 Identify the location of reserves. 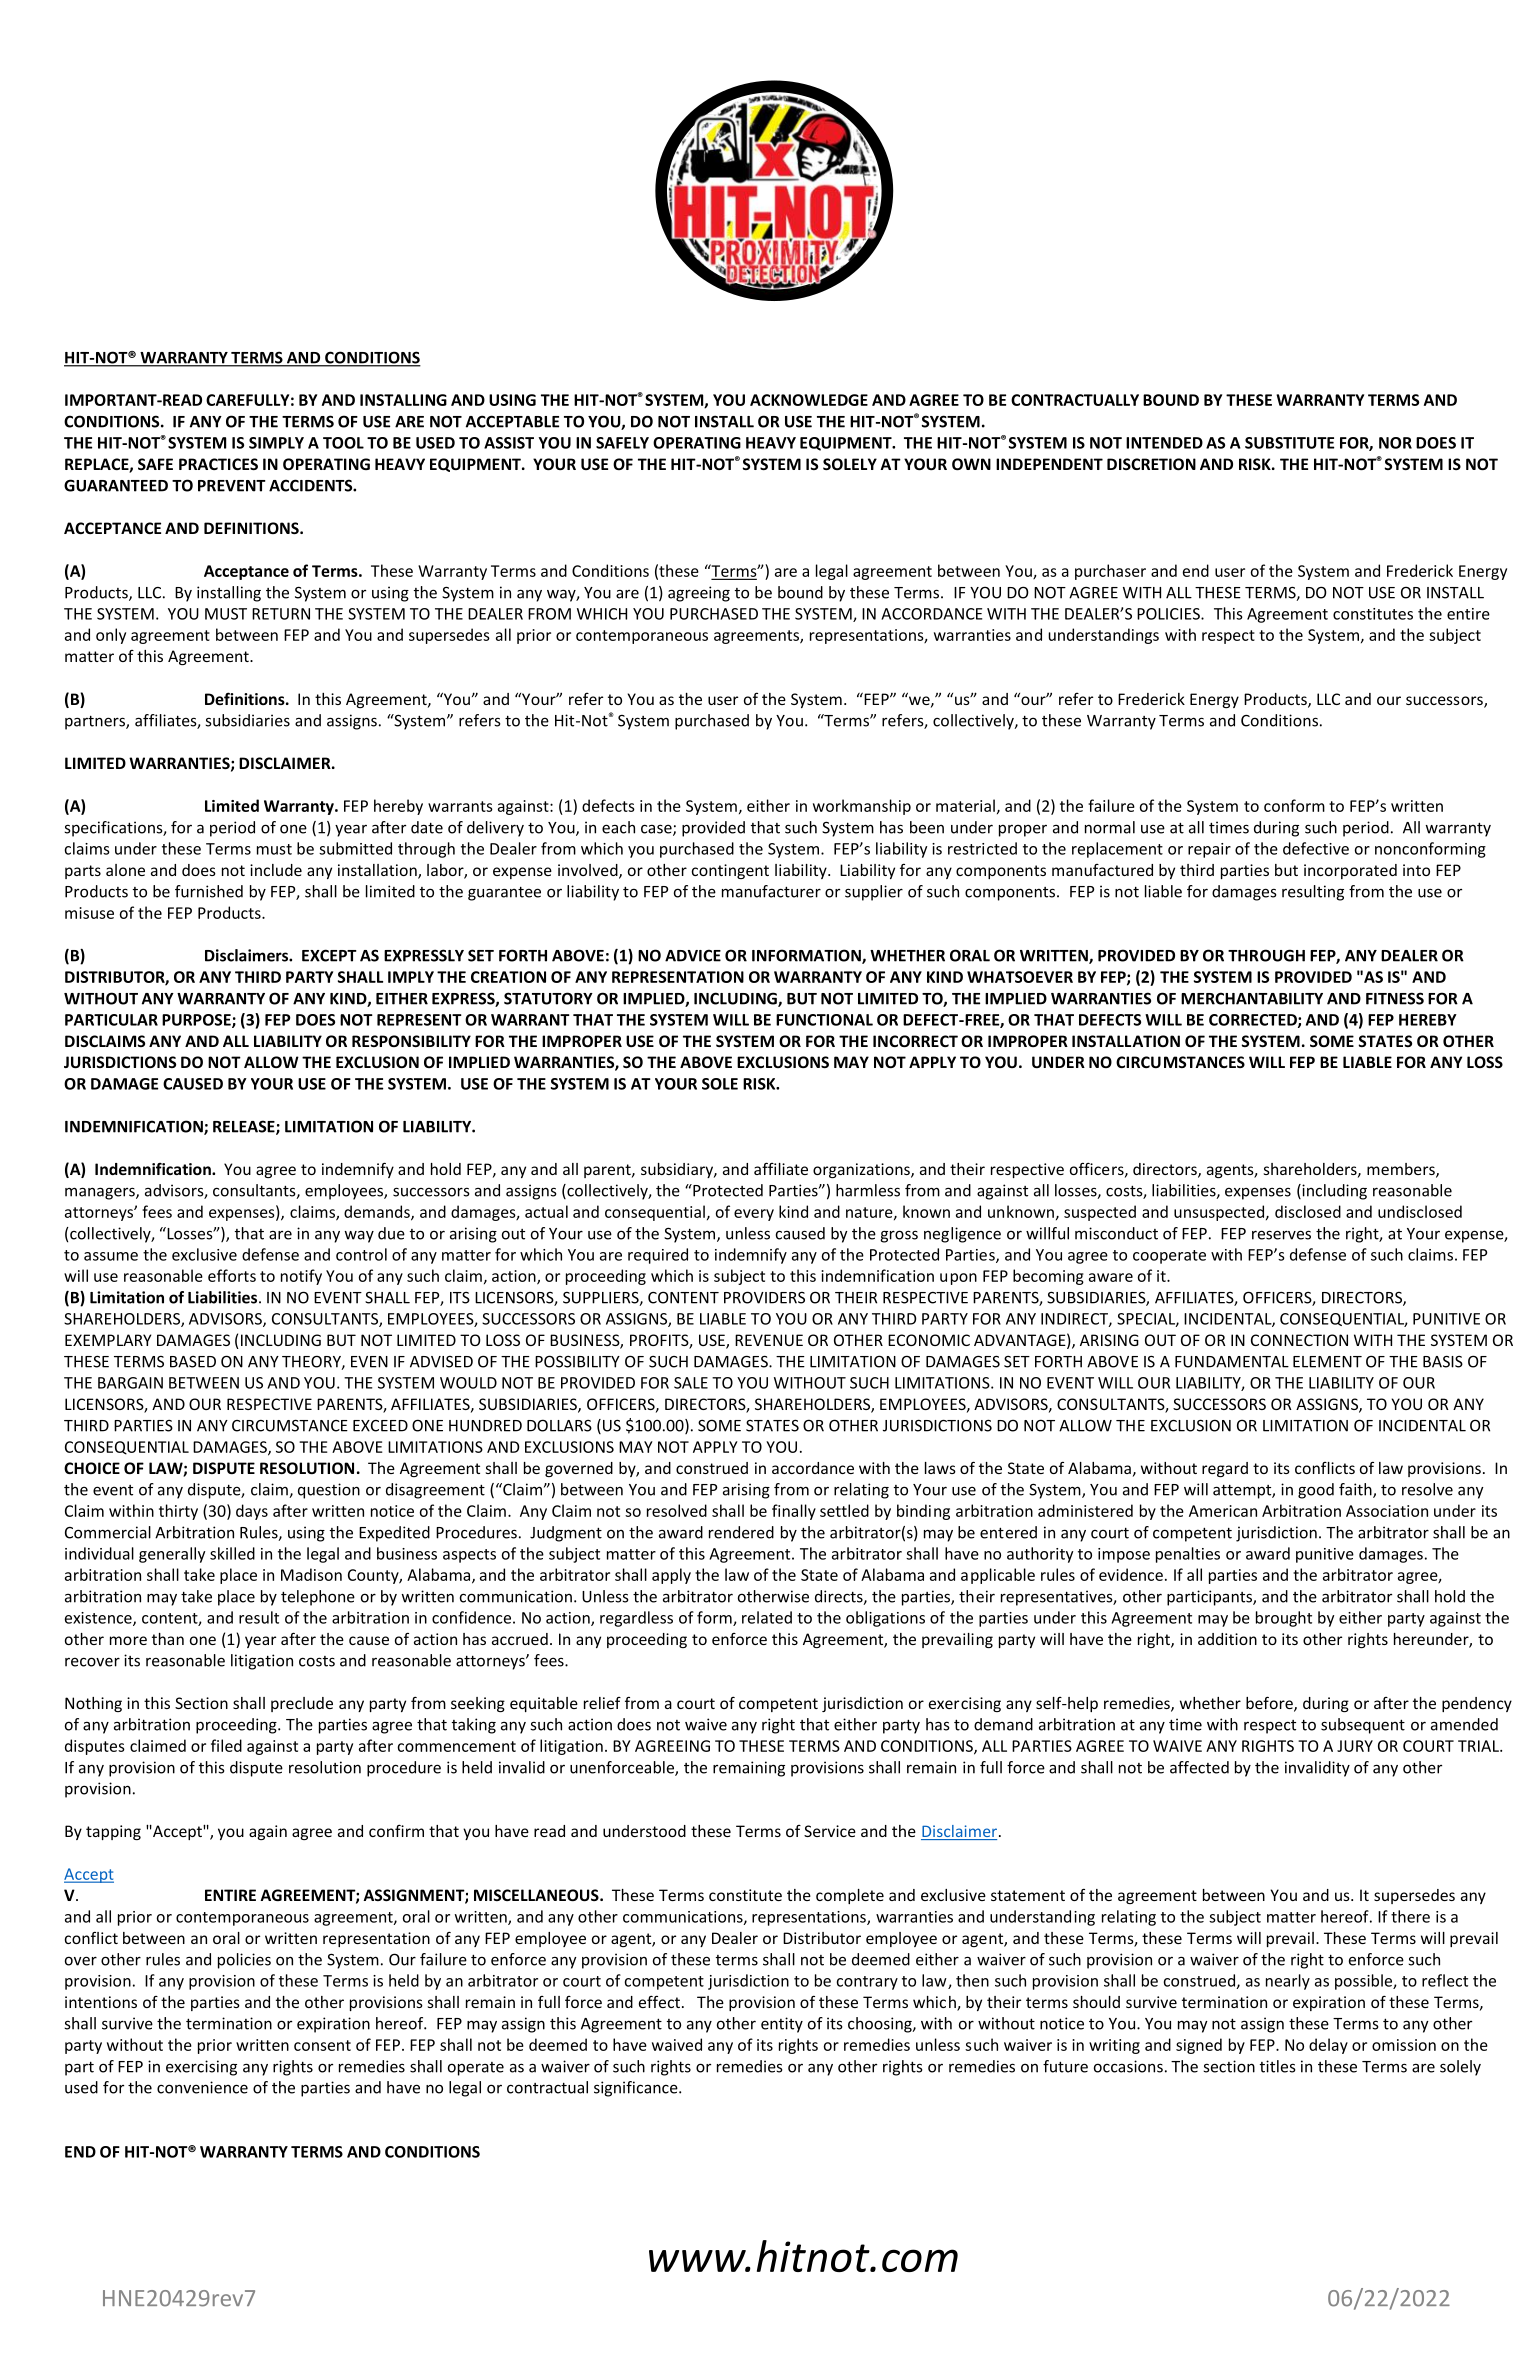
(1281, 1235).
